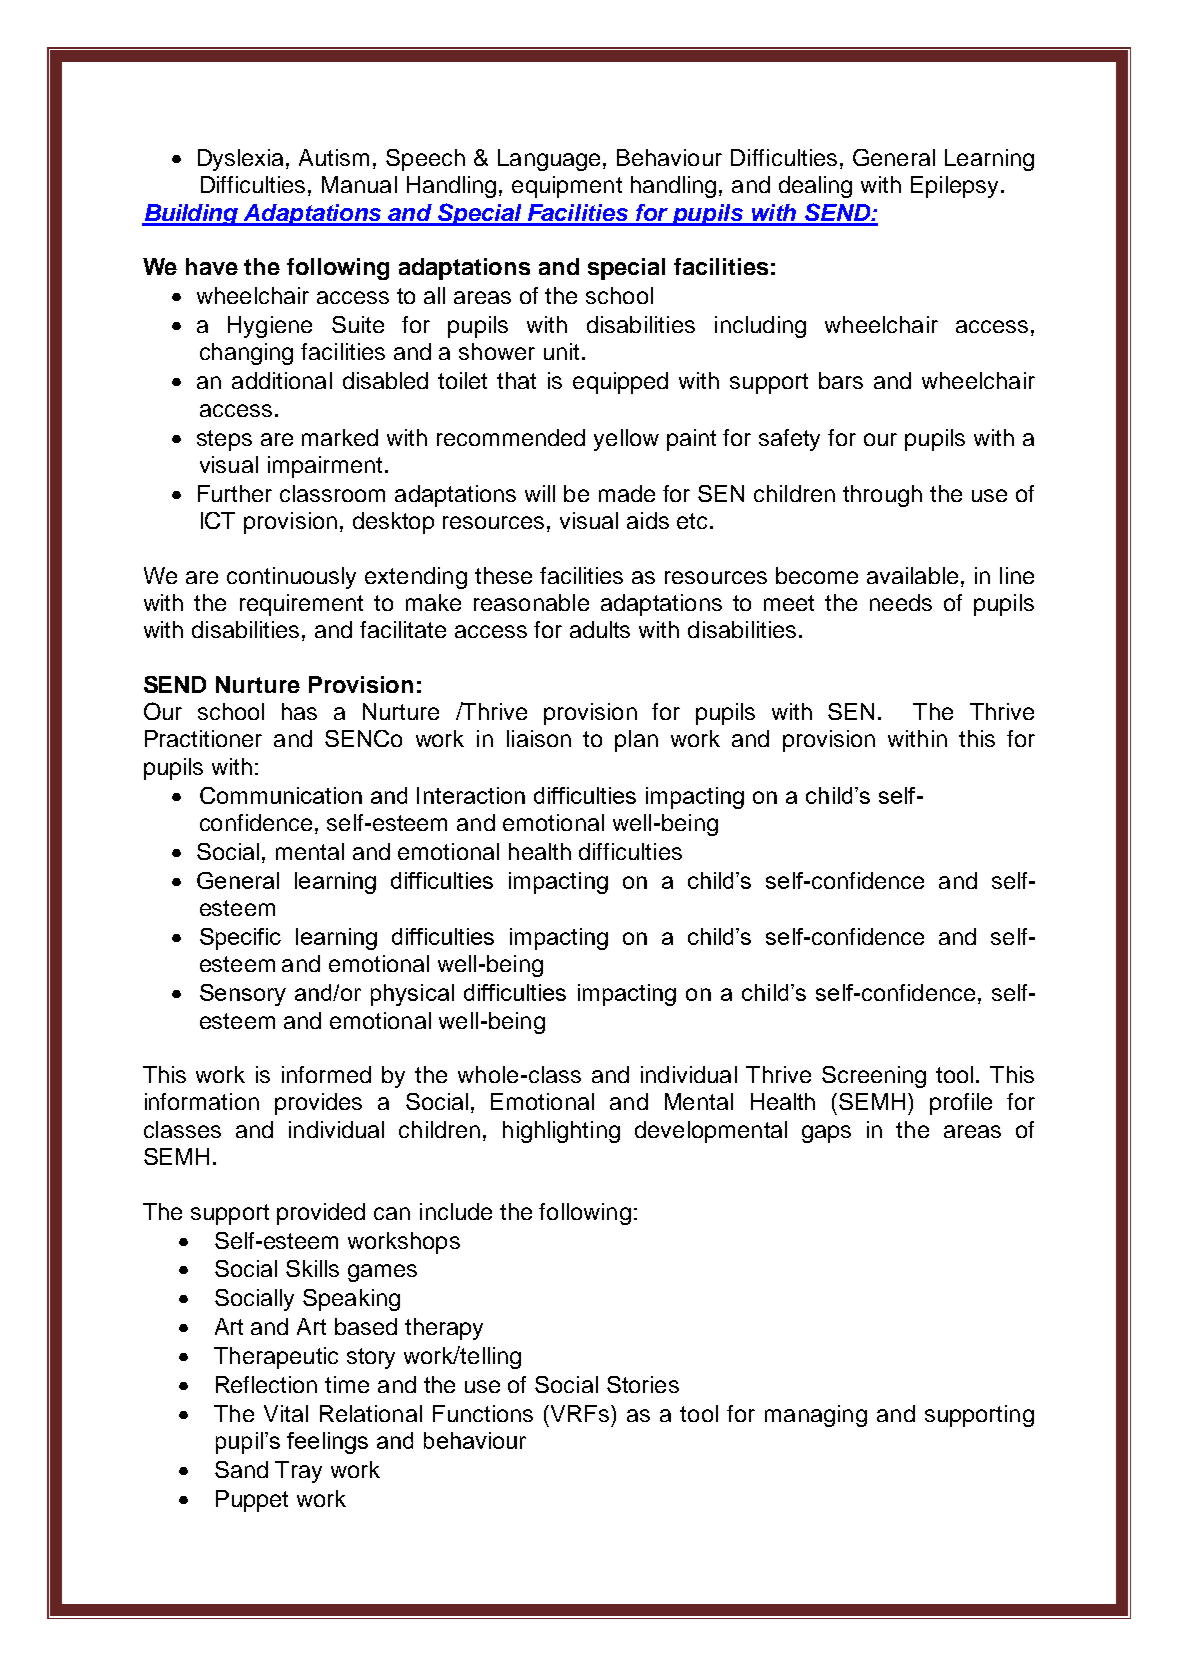 This screenshot has width=1178, height=1666. I want to click on Epilepsy, so click(954, 187).
